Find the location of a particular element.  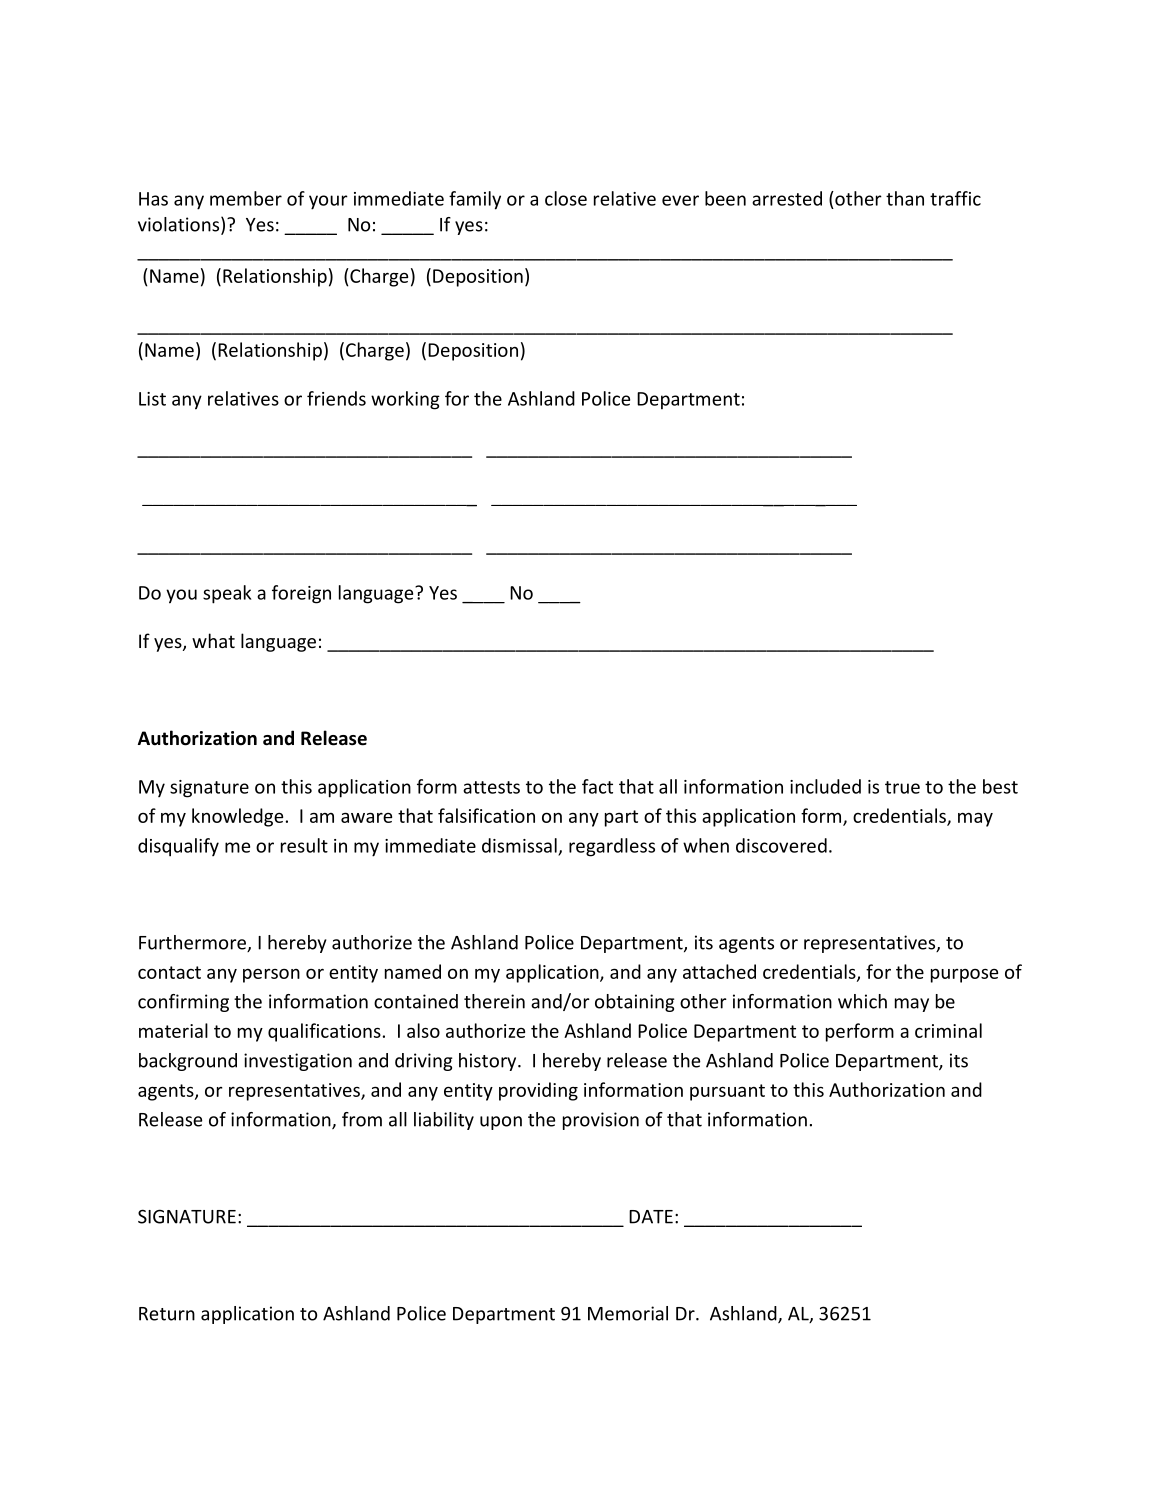

member is located at coordinates (246, 198).
